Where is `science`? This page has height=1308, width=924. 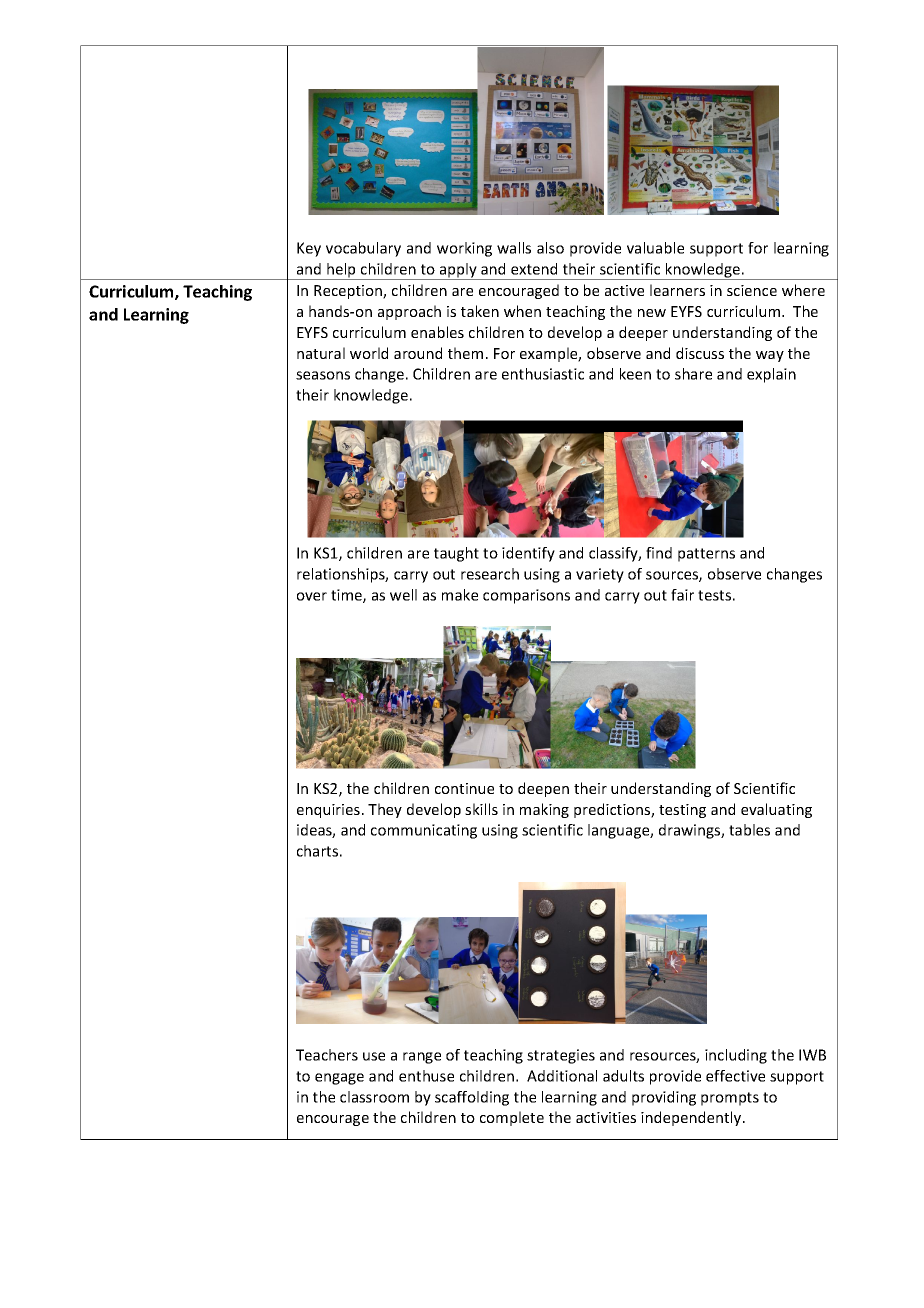 science is located at coordinates (752, 290).
